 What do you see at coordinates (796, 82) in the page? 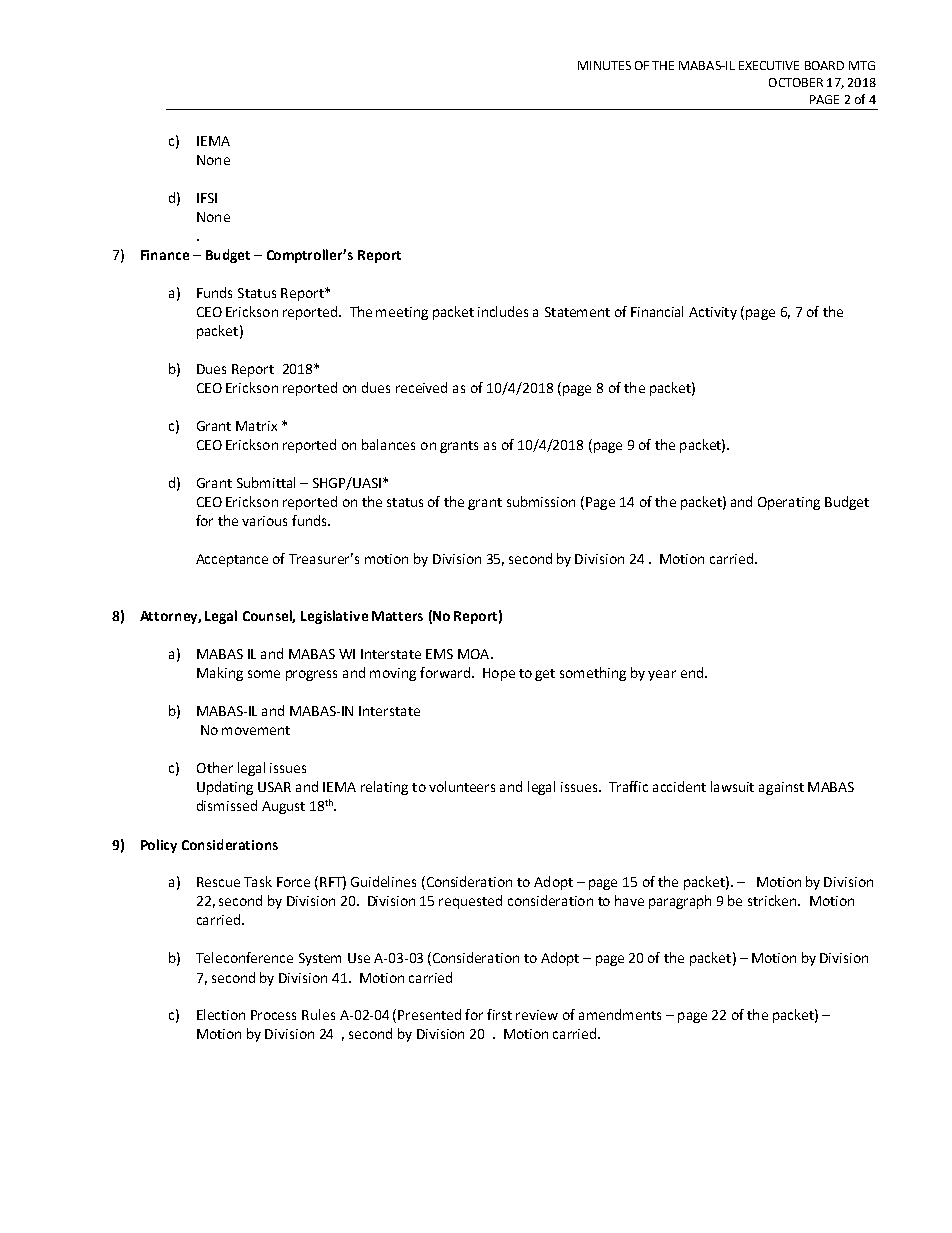
I see `OCTOBER` at bounding box center [796, 82].
